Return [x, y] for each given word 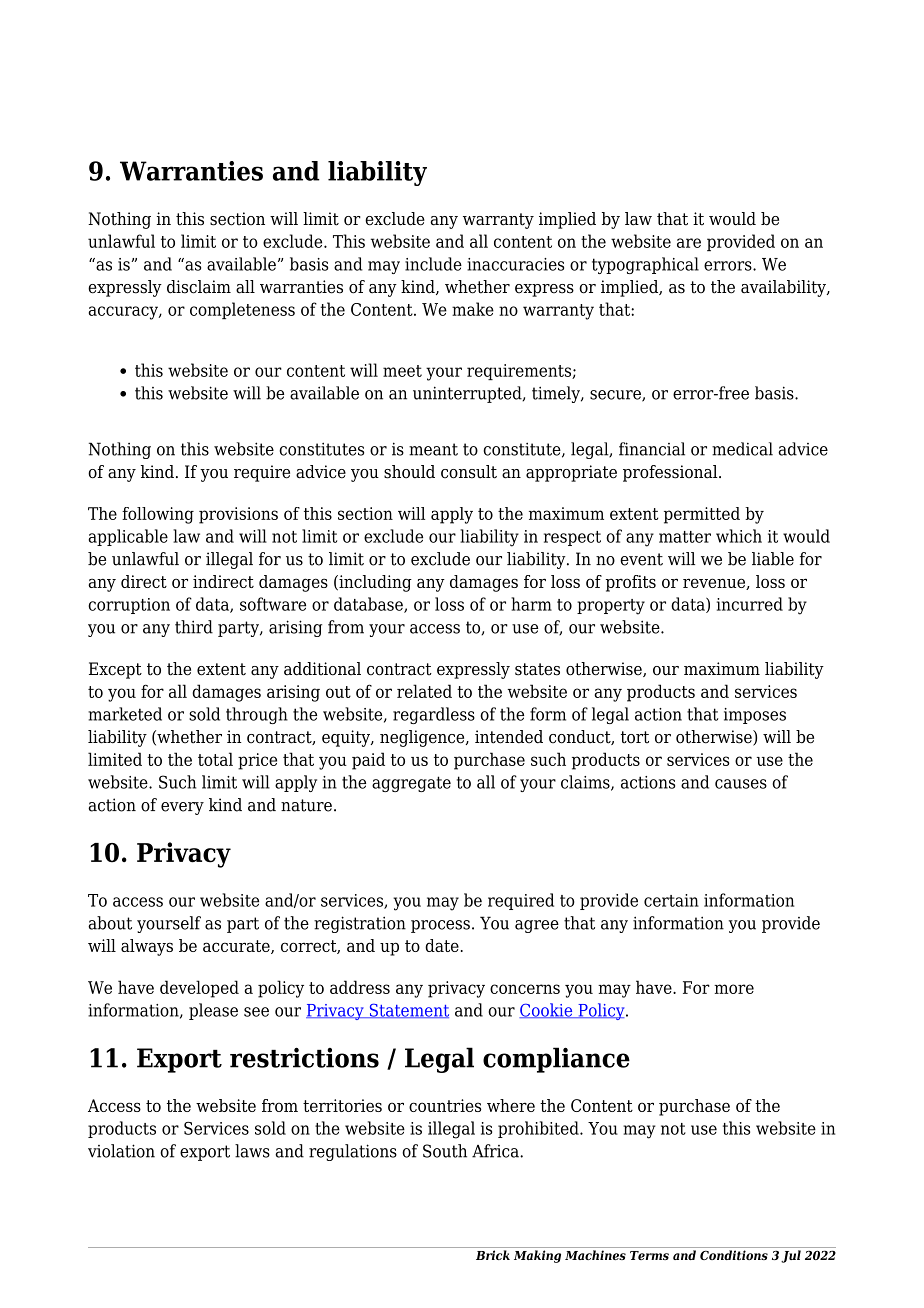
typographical [645, 265]
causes [741, 784]
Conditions [734, 1255]
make [473, 309]
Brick [493, 1255]
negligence [423, 738]
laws [252, 1151]
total [215, 759]
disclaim [199, 287]
